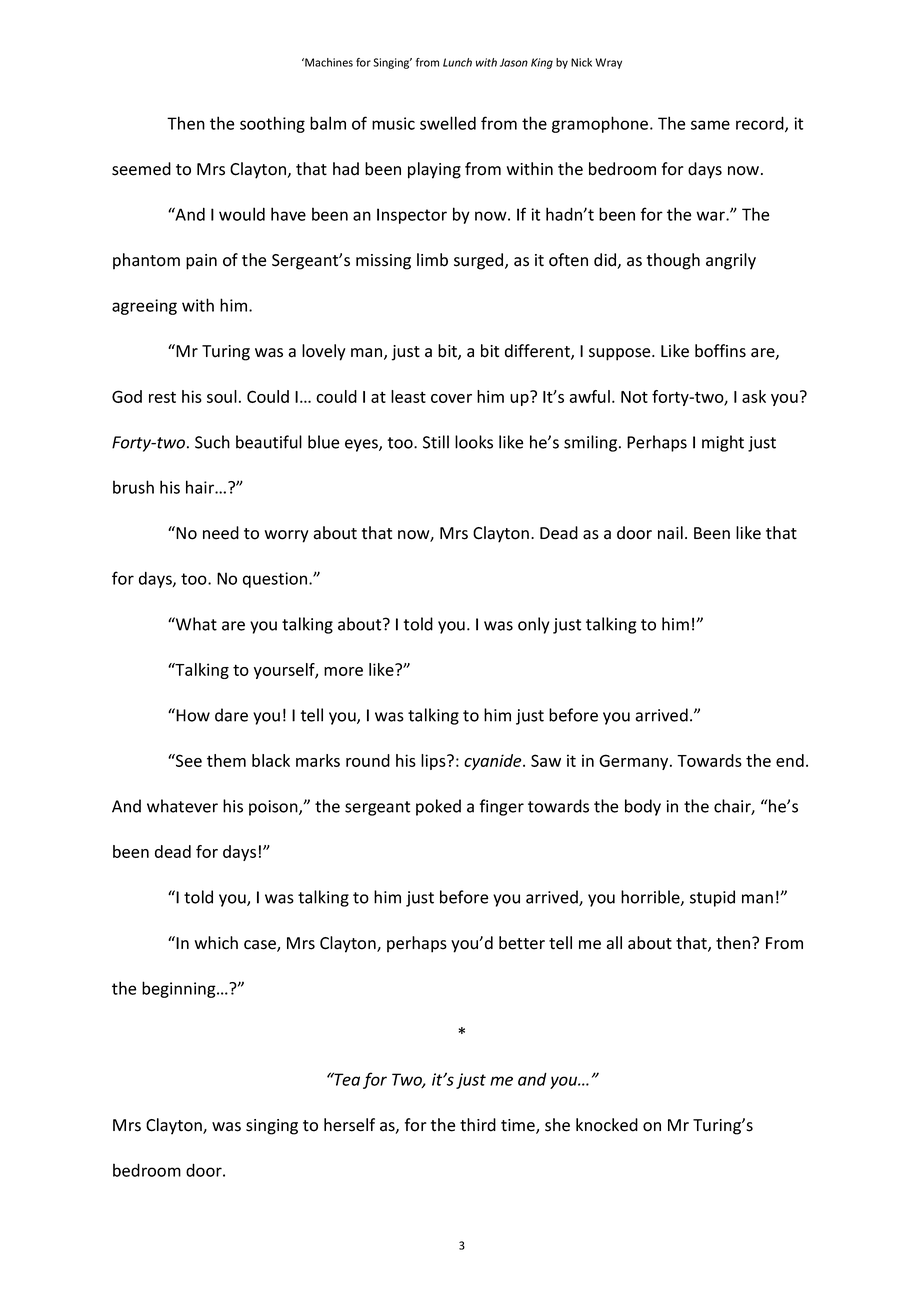 This page has height=1308, width=924. Describe the element at coordinates (478, 1125) in the page. I see `third` at that location.
